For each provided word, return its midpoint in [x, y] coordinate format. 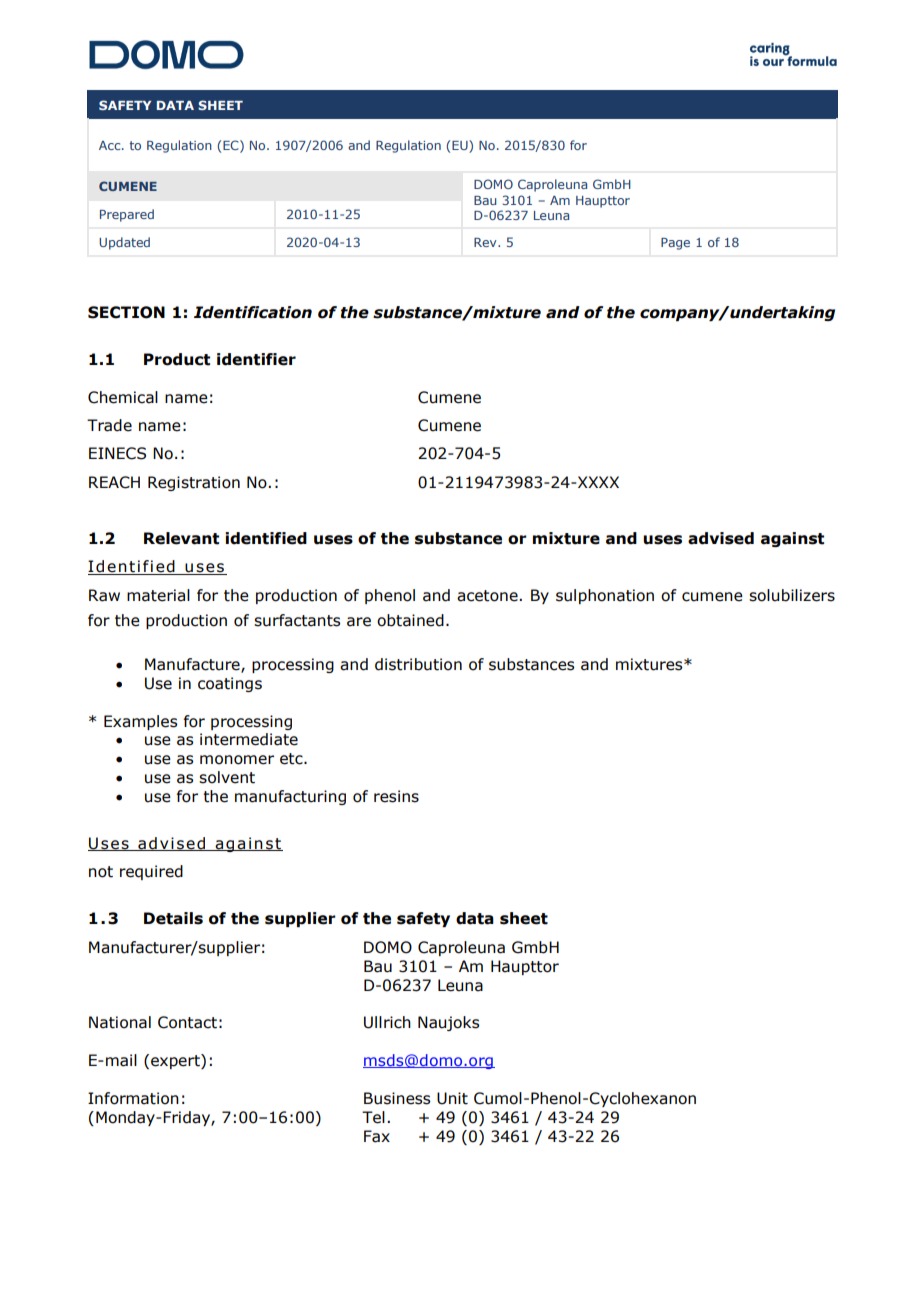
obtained [410, 620]
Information [133, 1098]
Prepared [127, 215]
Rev [486, 242]
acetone [488, 596]
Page [675, 244]
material [158, 595]
